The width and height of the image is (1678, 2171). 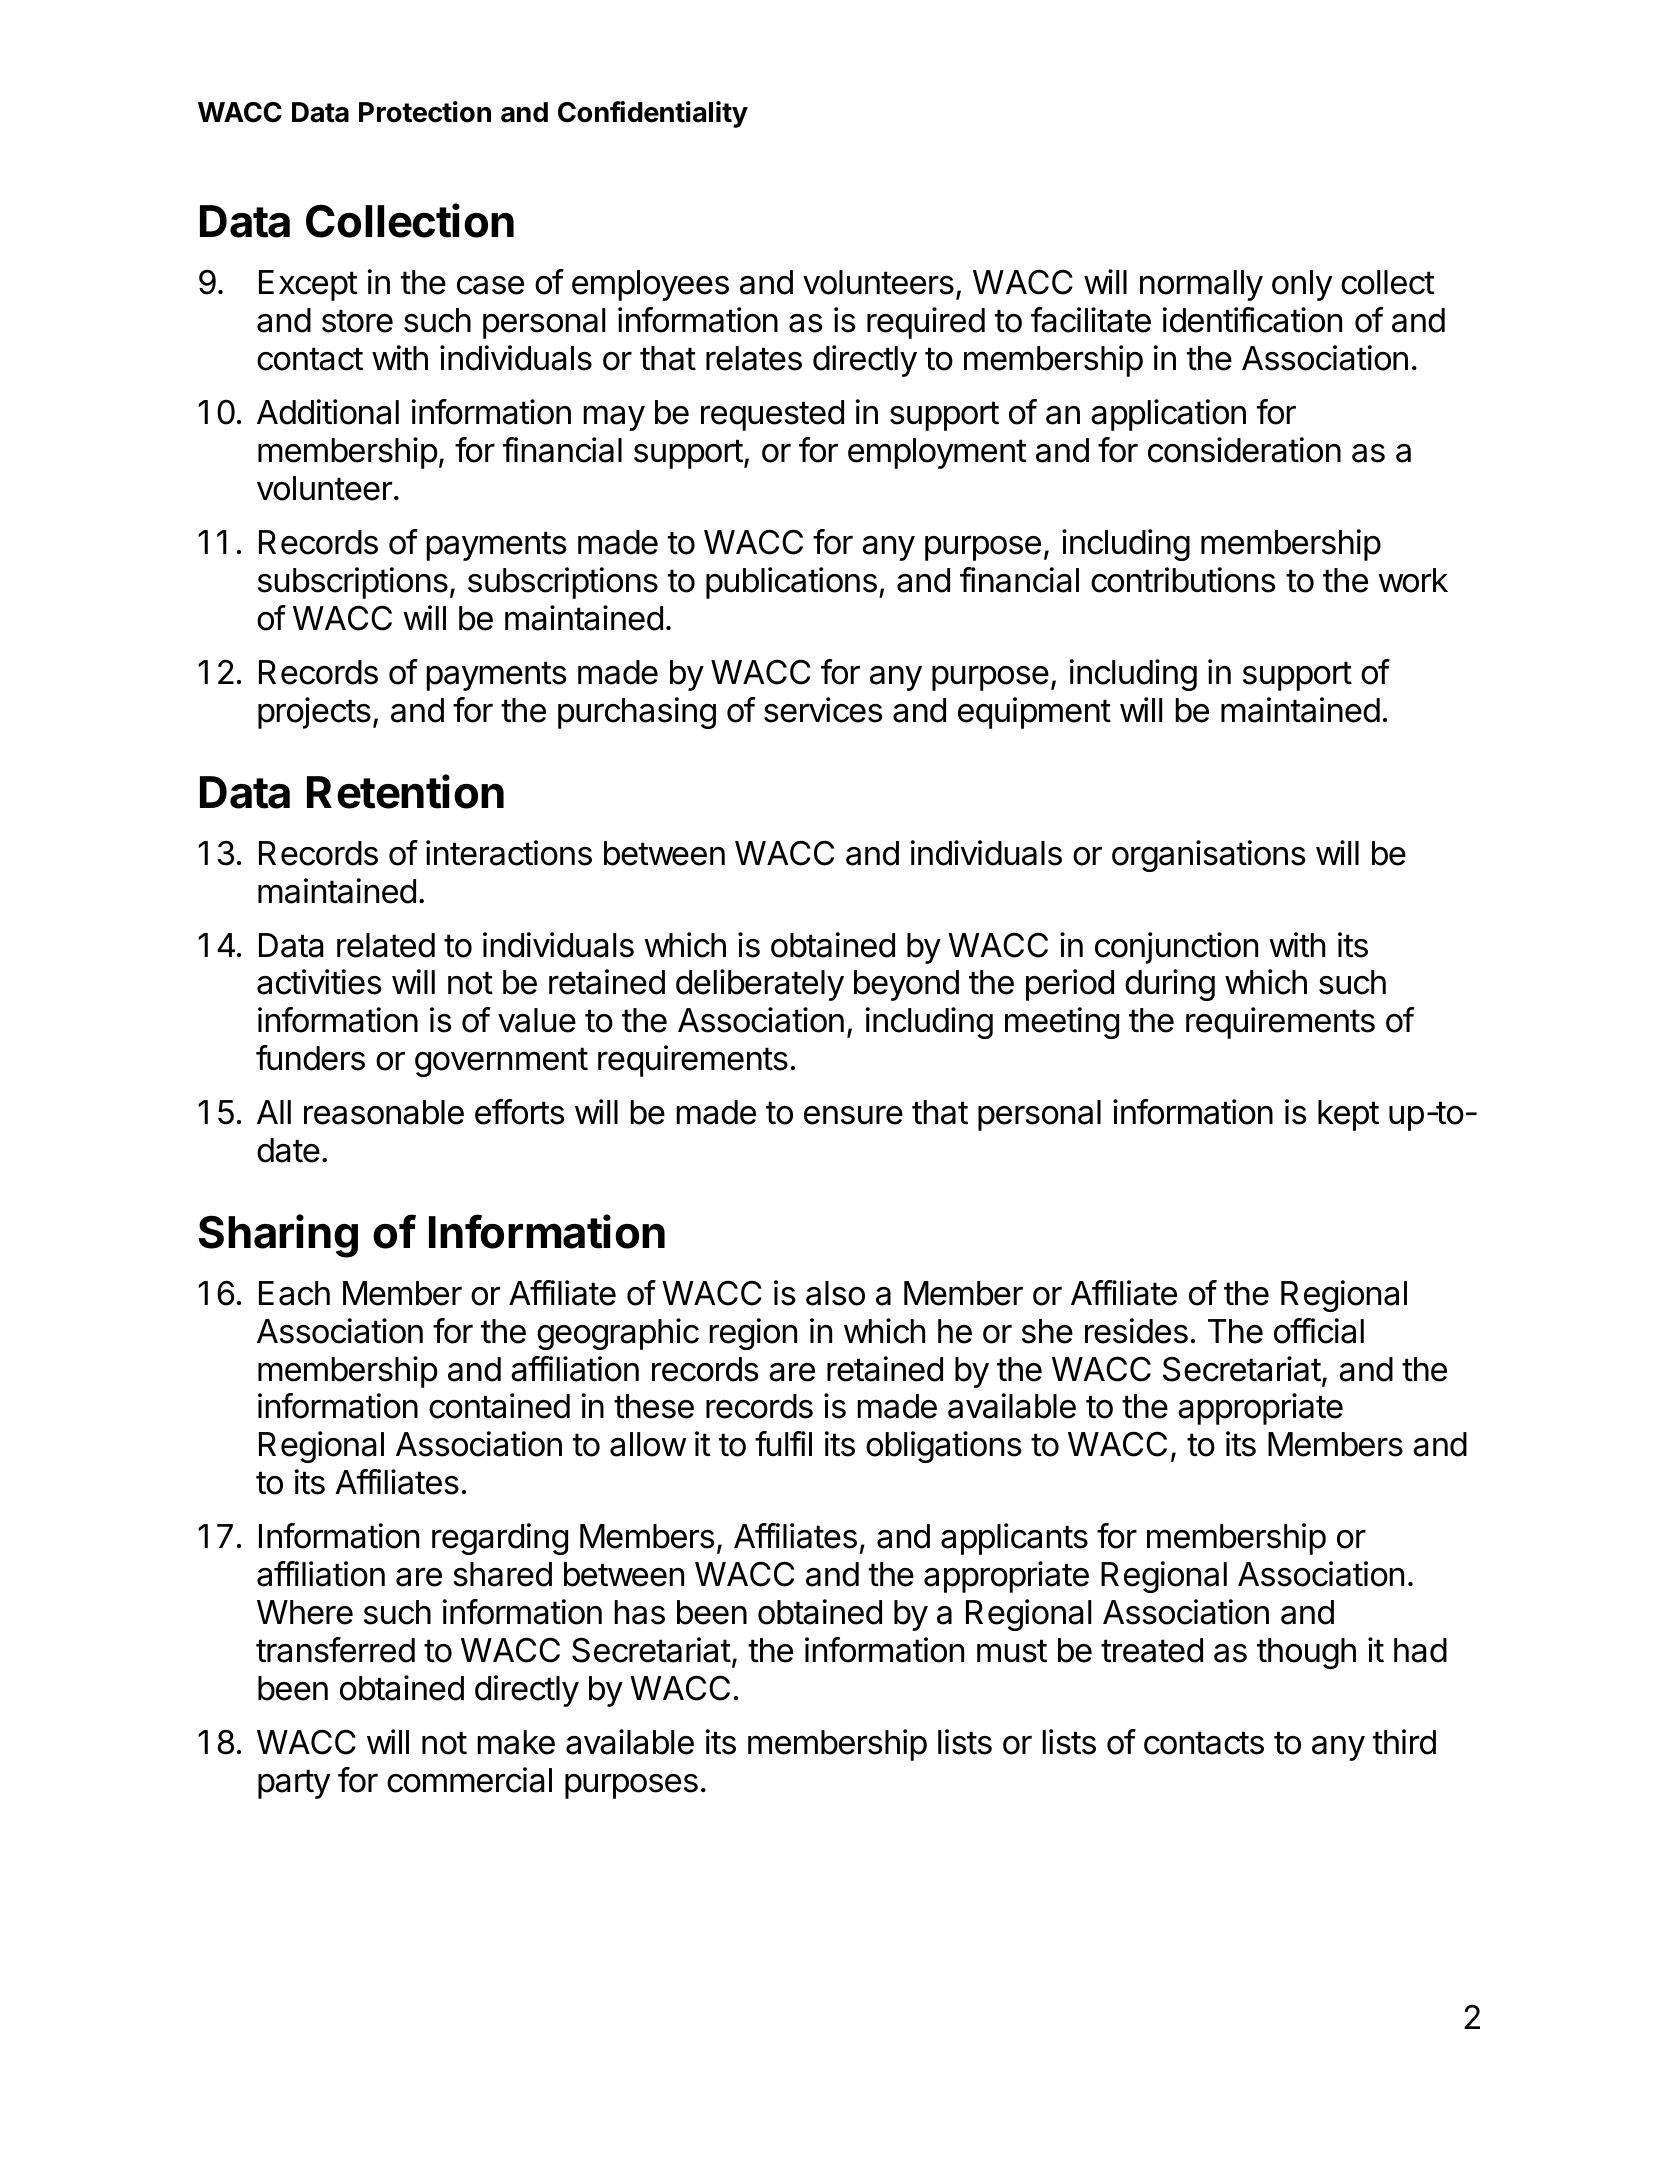 I want to click on conjunction, so click(x=1176, y=948).
